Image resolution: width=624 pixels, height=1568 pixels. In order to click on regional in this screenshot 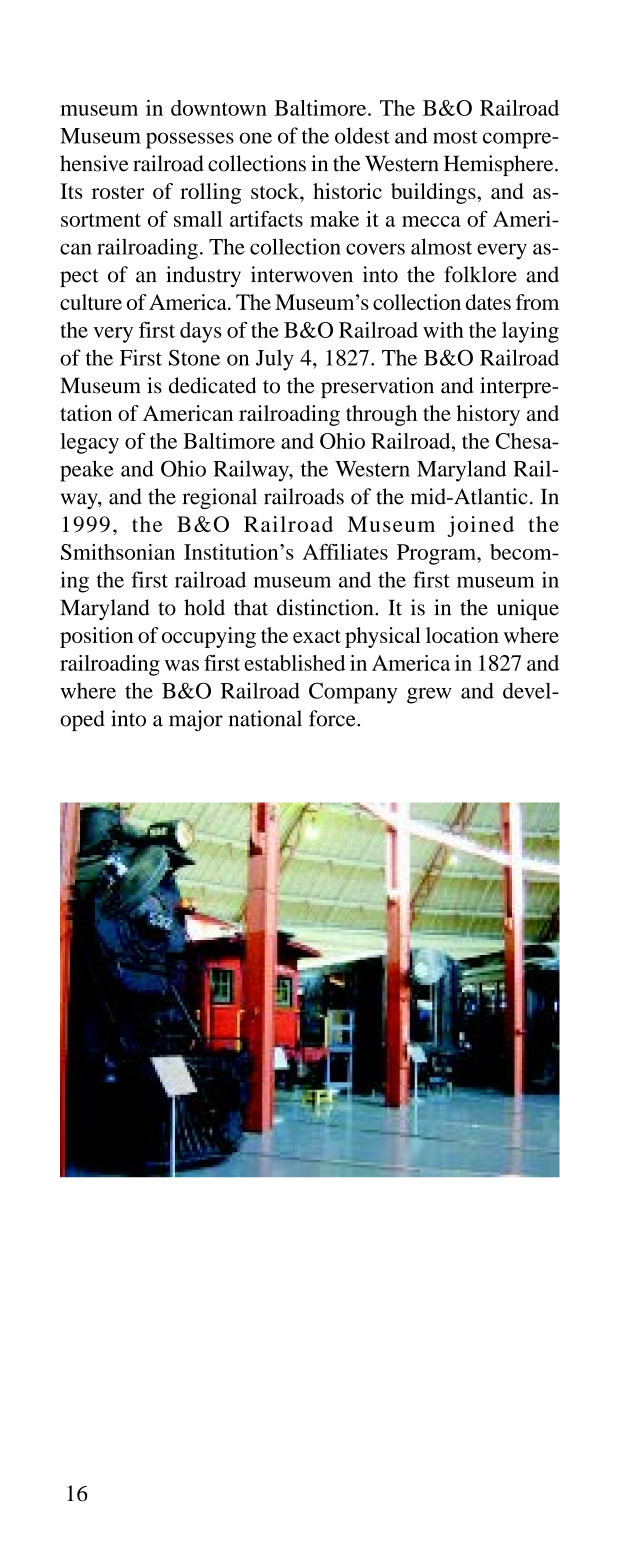, I will do `click(219, 498)`.
